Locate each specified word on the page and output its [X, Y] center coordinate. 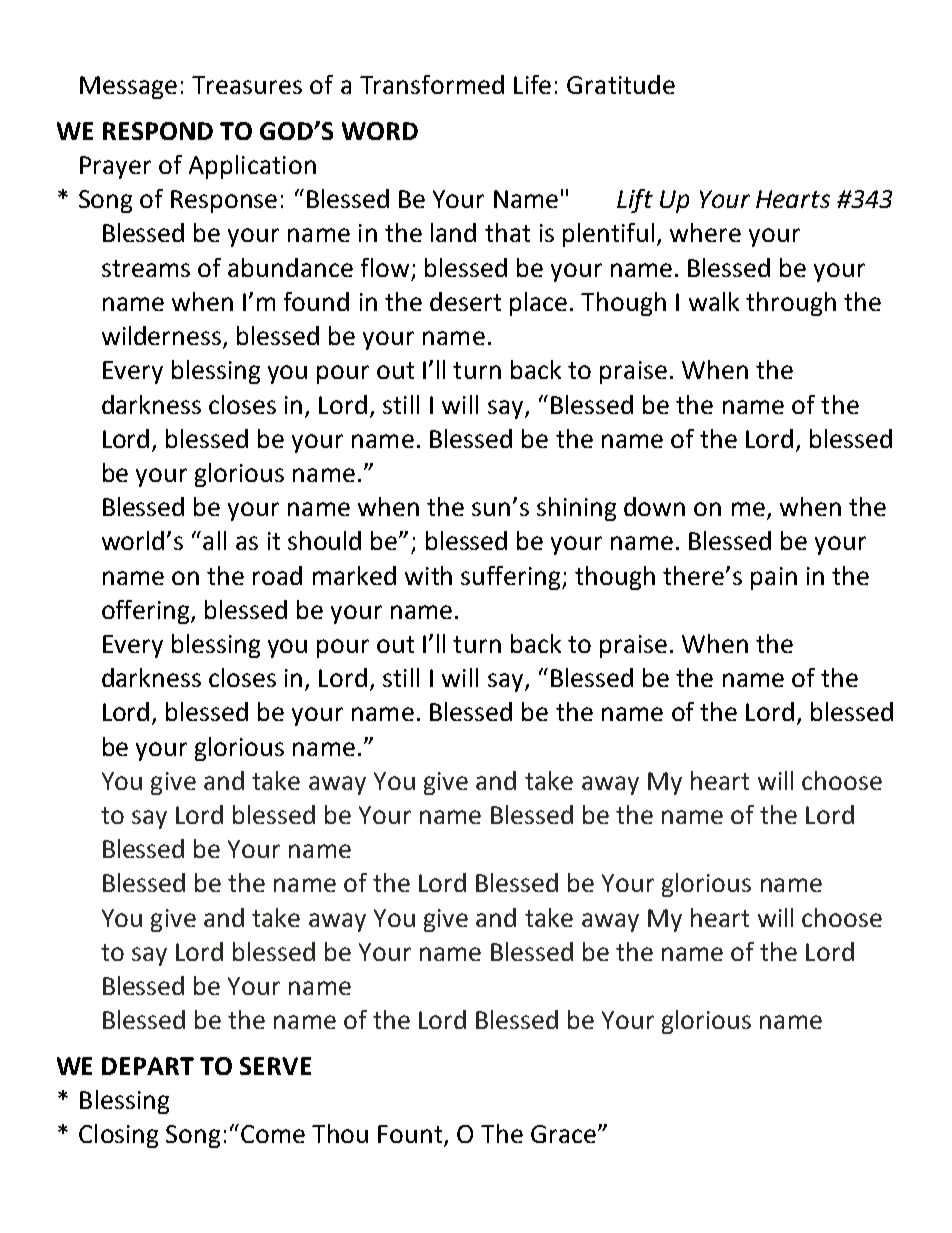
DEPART [148, 1066]
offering [147, 612]
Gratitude [621, 84]
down [654, 506]
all [214, 540]
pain [774, 578]
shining [576, 509]
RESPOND [158, 131]
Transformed [432, 84]
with [428, 575]
